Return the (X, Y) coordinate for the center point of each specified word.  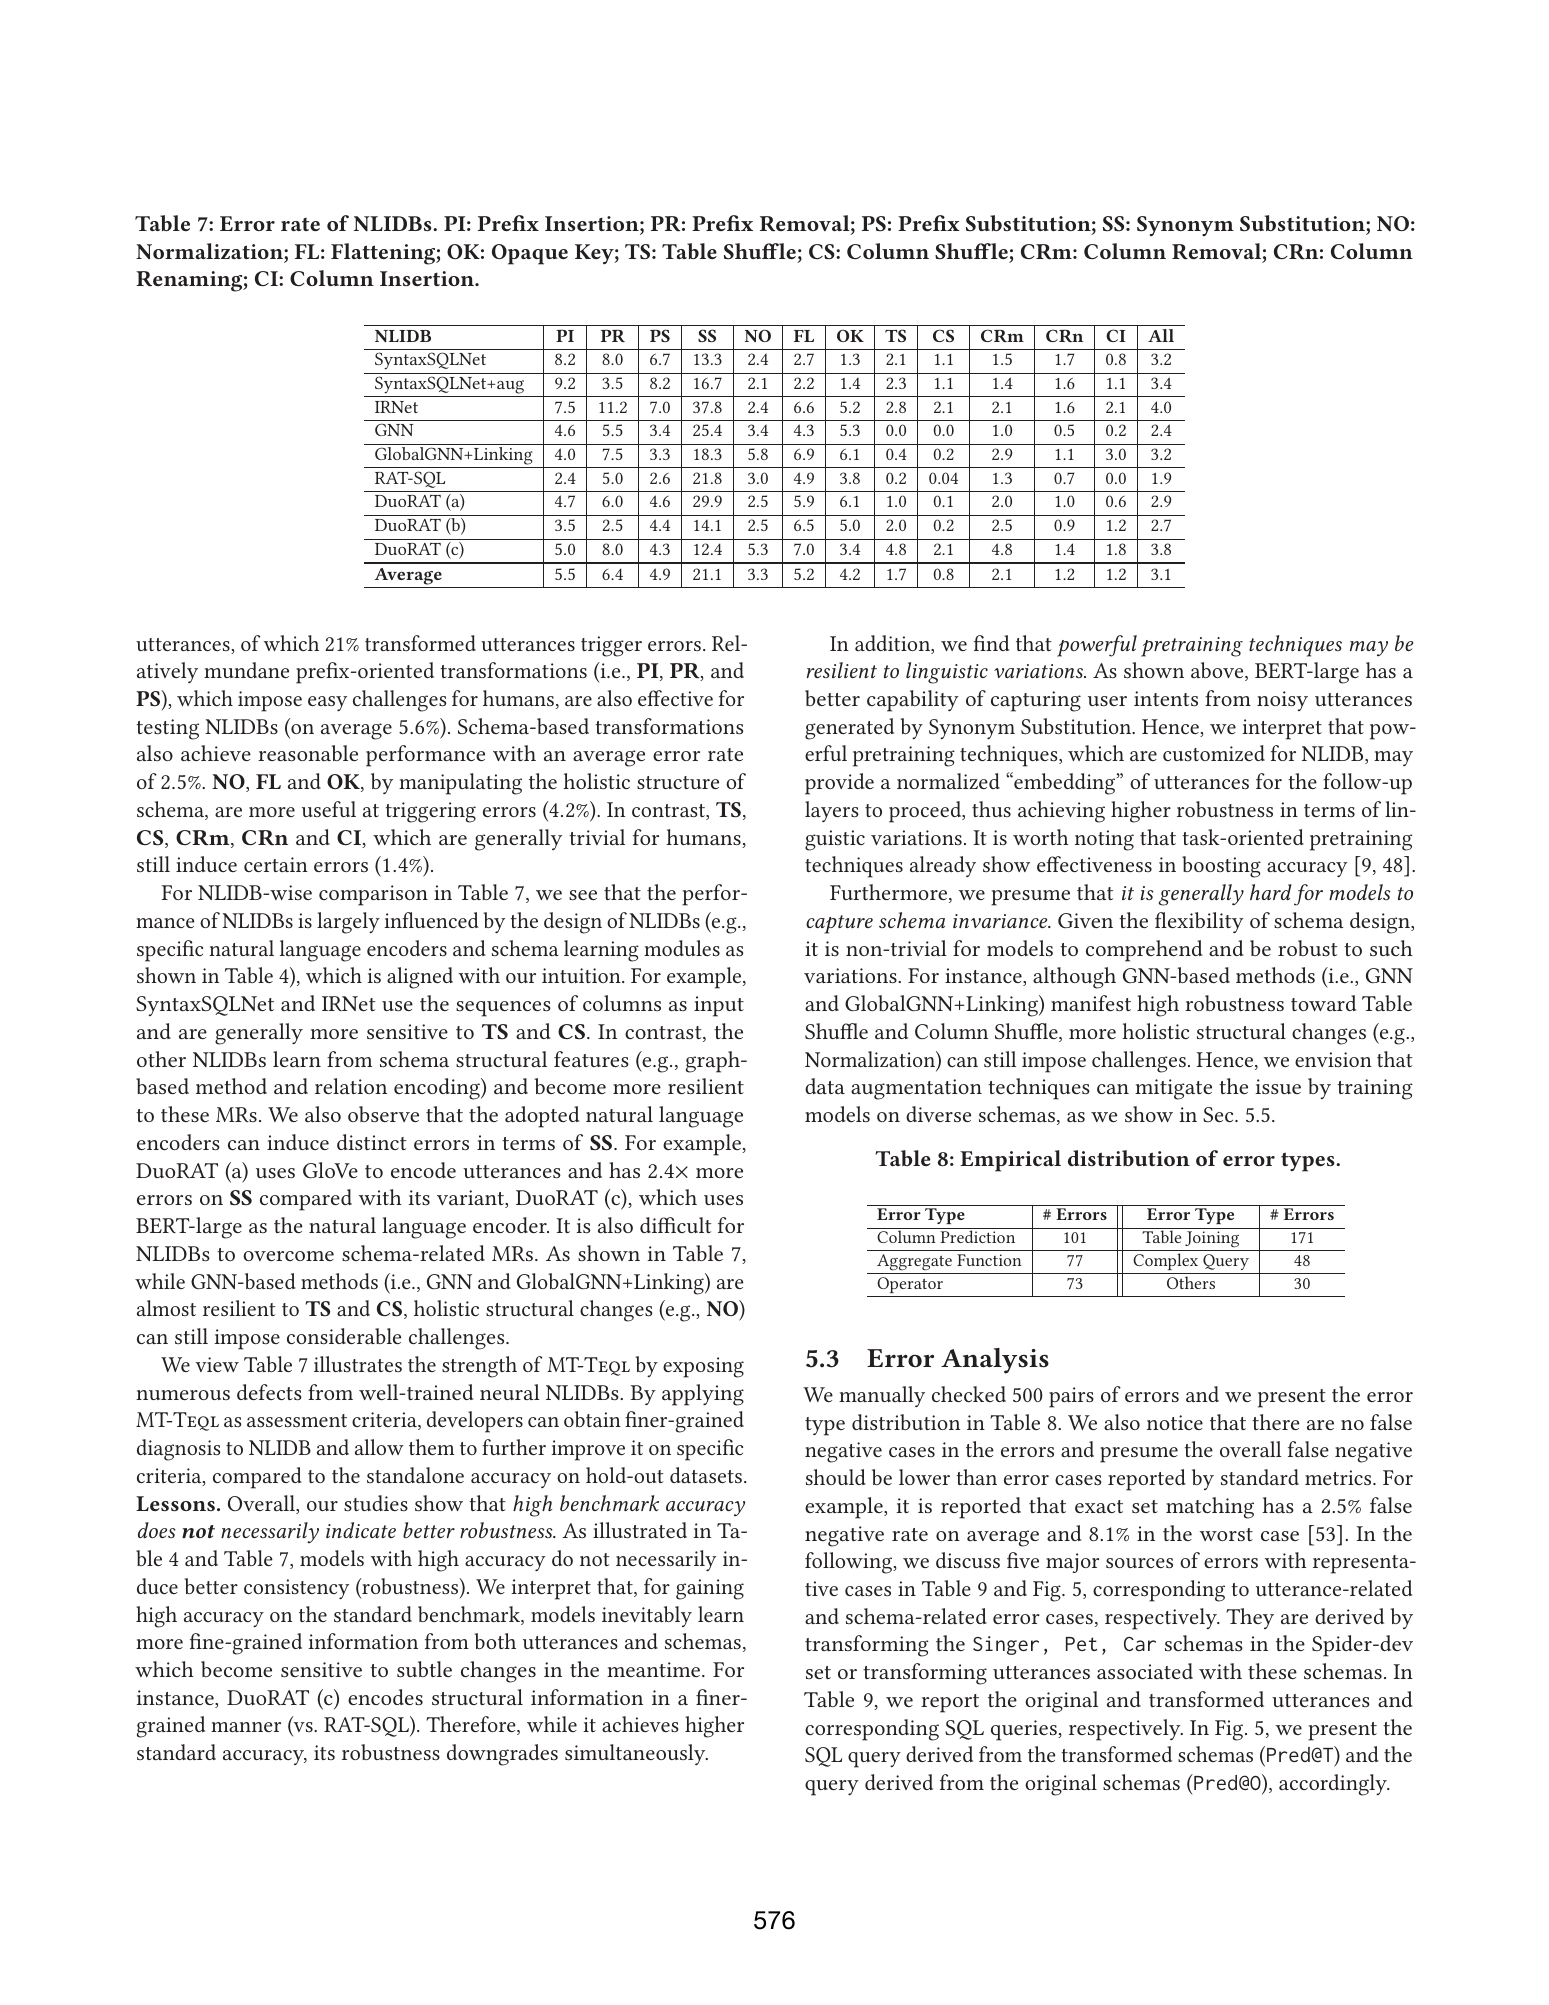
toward (1323, 1003)
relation (351, 1086)
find (991, 643)
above (1218, 671)
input (719, 1006)
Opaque (530, 254)
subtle (424, 1669)
